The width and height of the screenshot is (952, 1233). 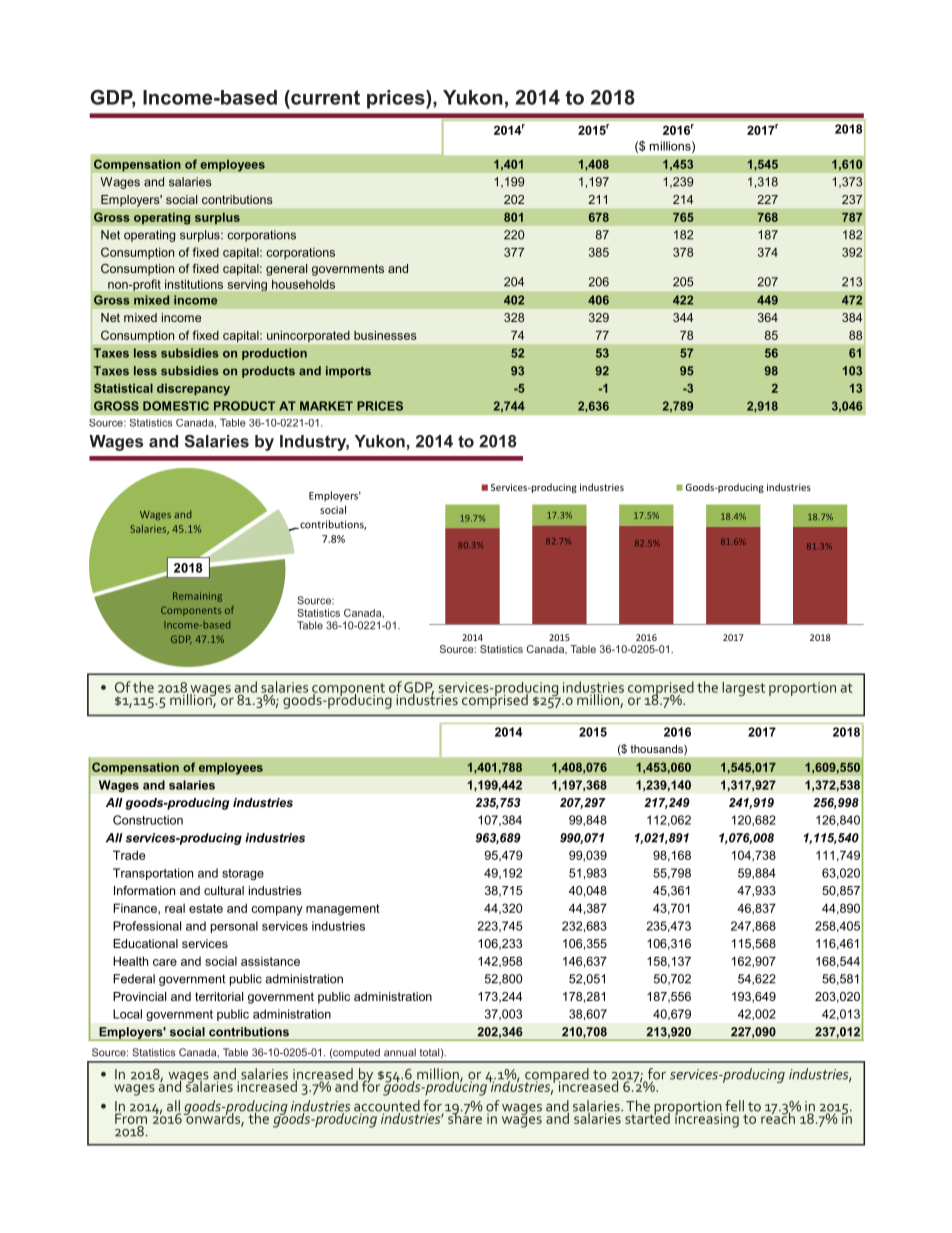 I want to click on imports, so click(x=348, y=372).
